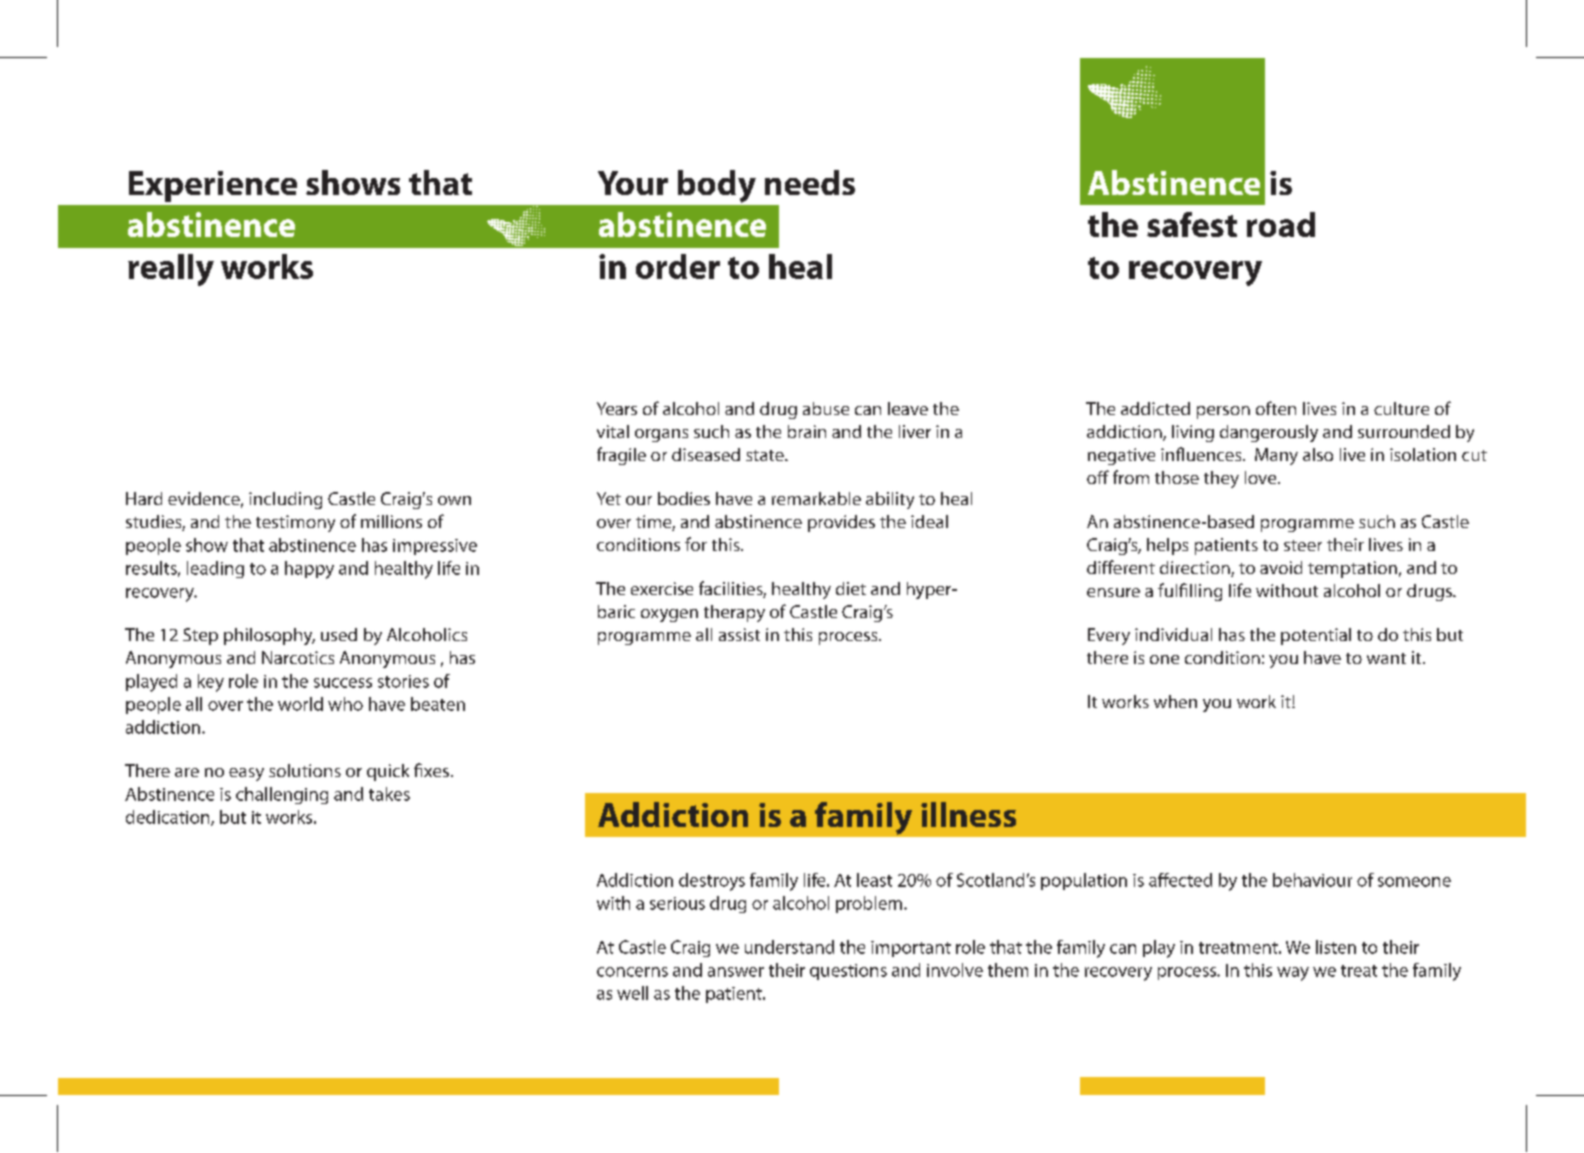  I want to click on concerns, so click(632, 972).
